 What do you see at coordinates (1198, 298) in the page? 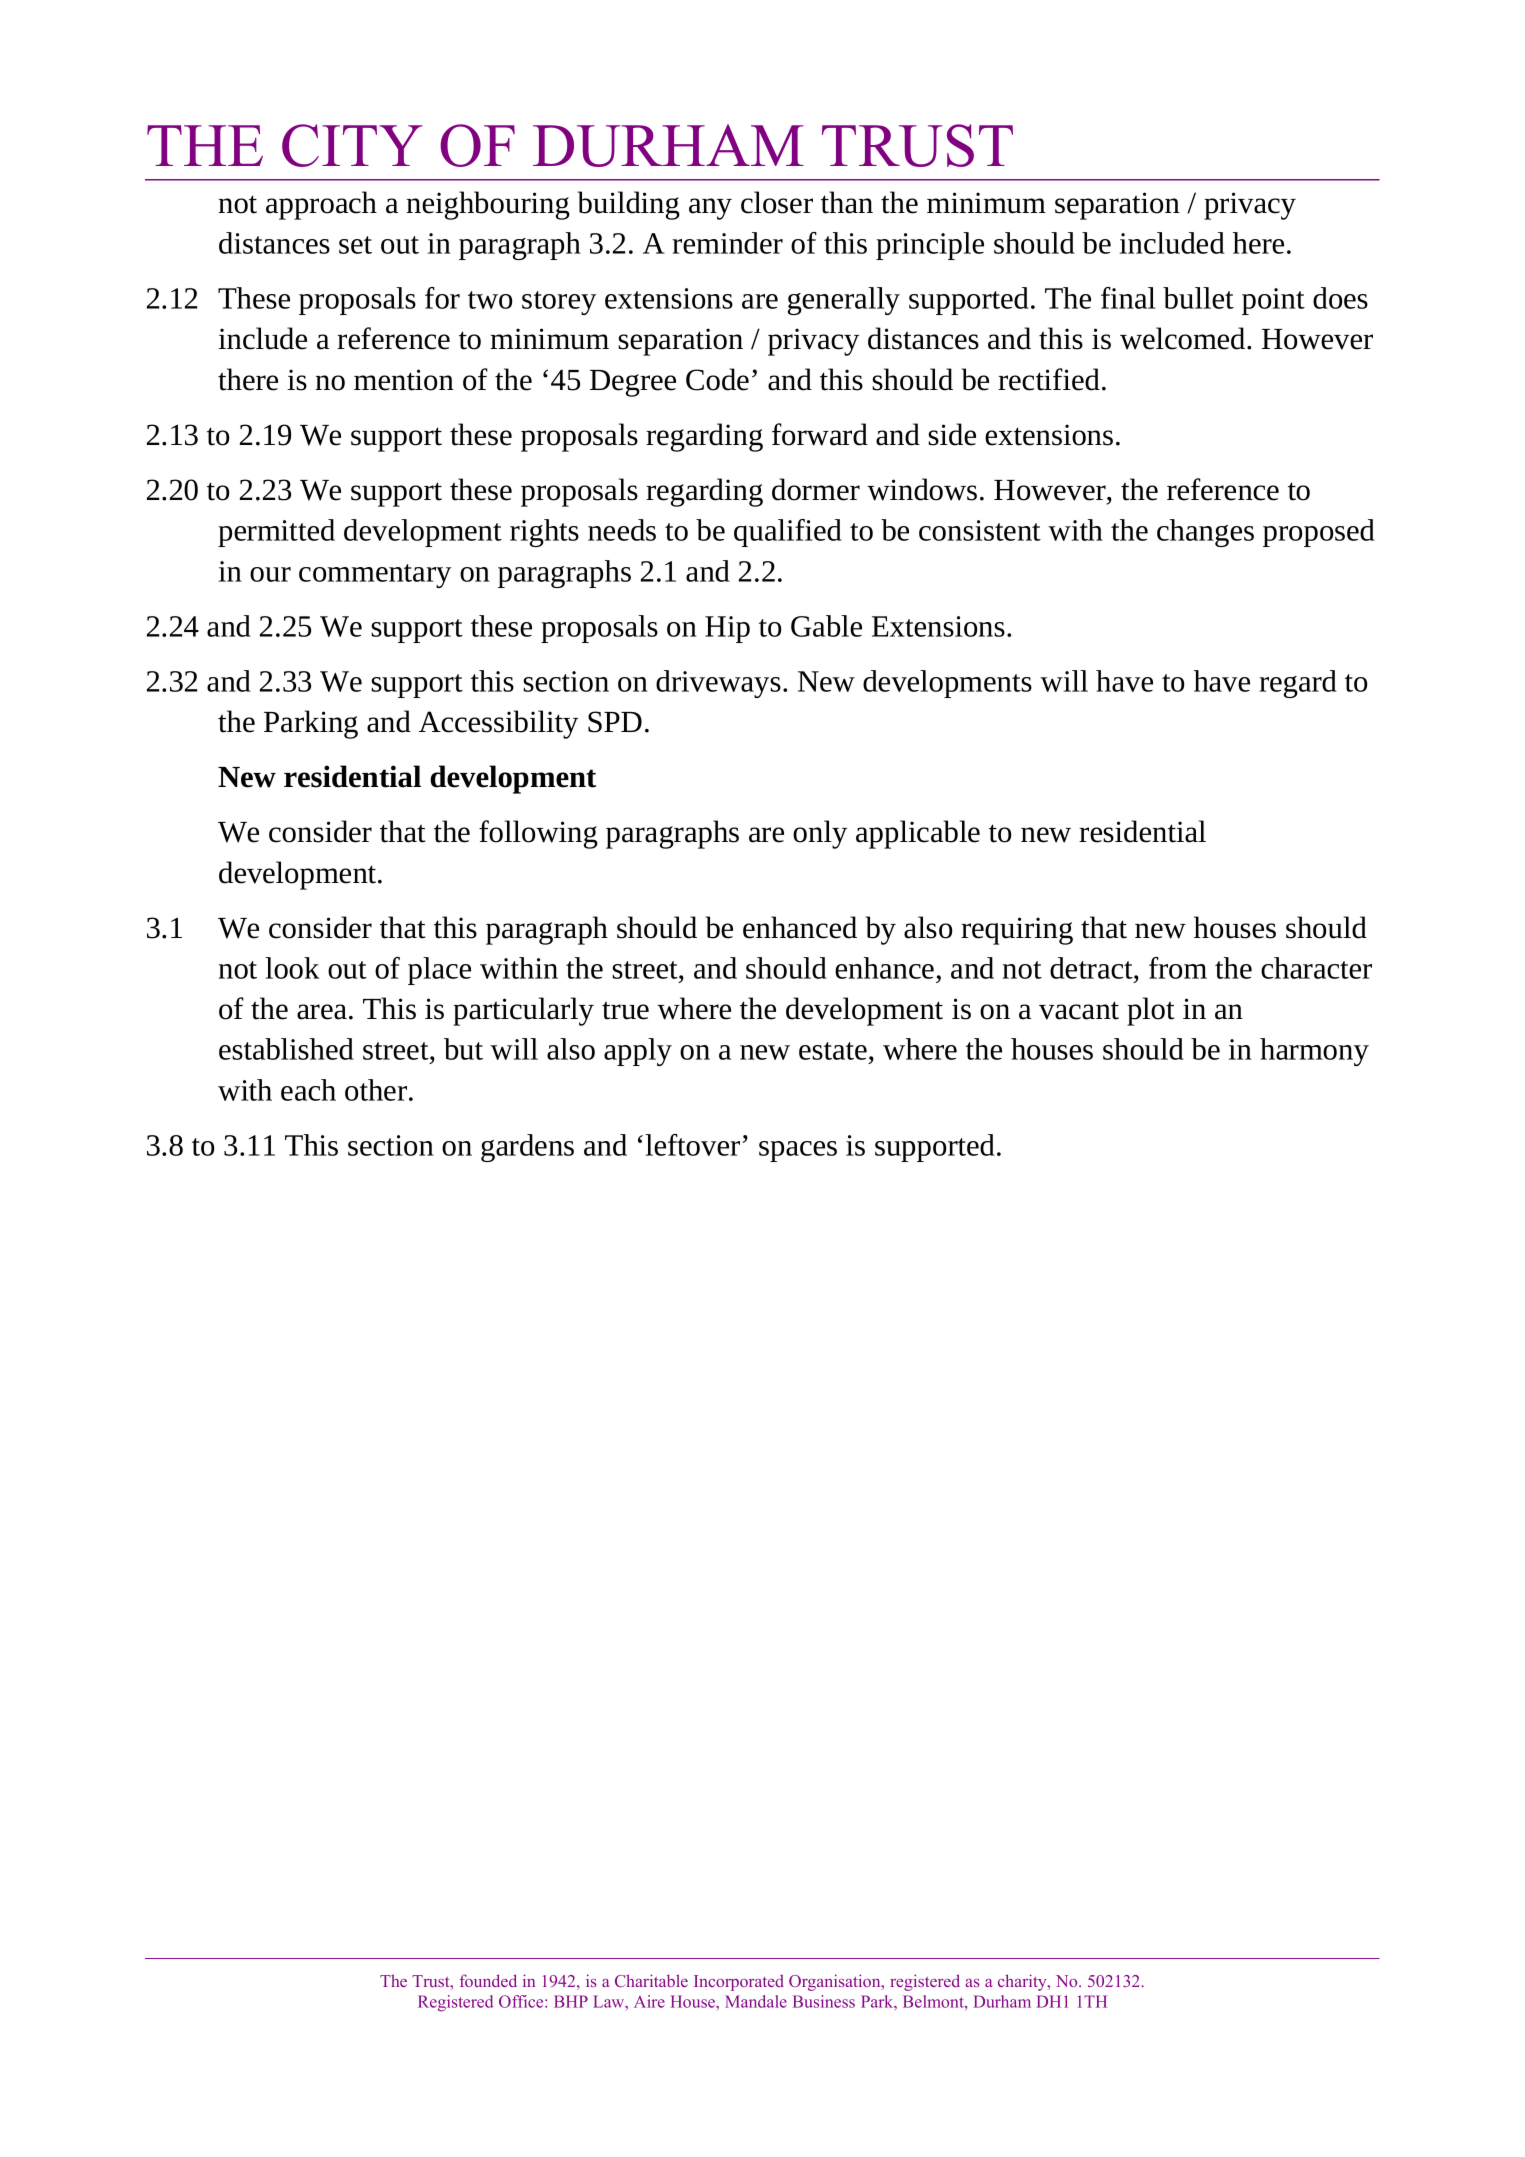
I see `bullet` at bounding box center [1198, 298].
